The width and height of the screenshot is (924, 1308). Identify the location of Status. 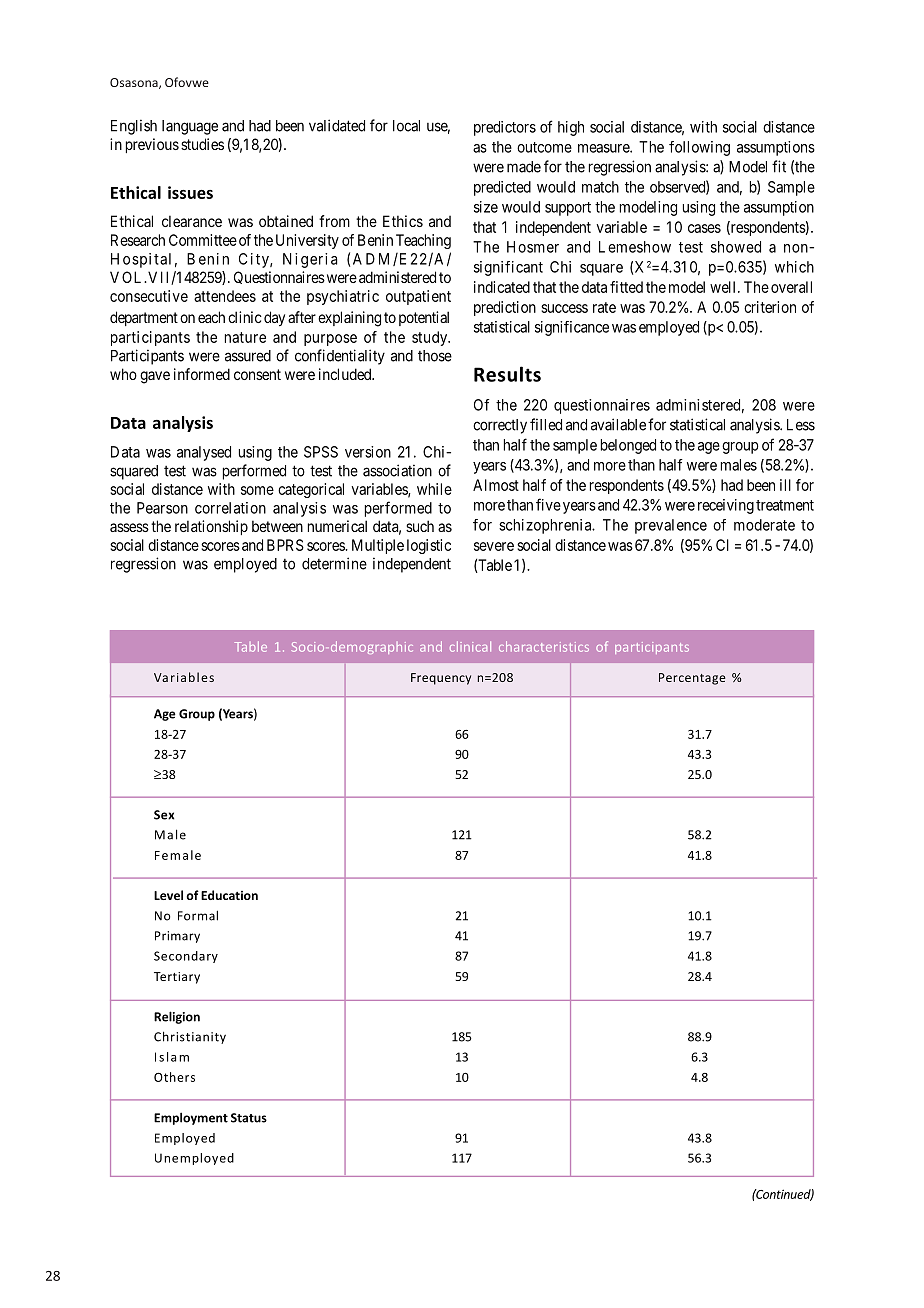
(249, 1118).
